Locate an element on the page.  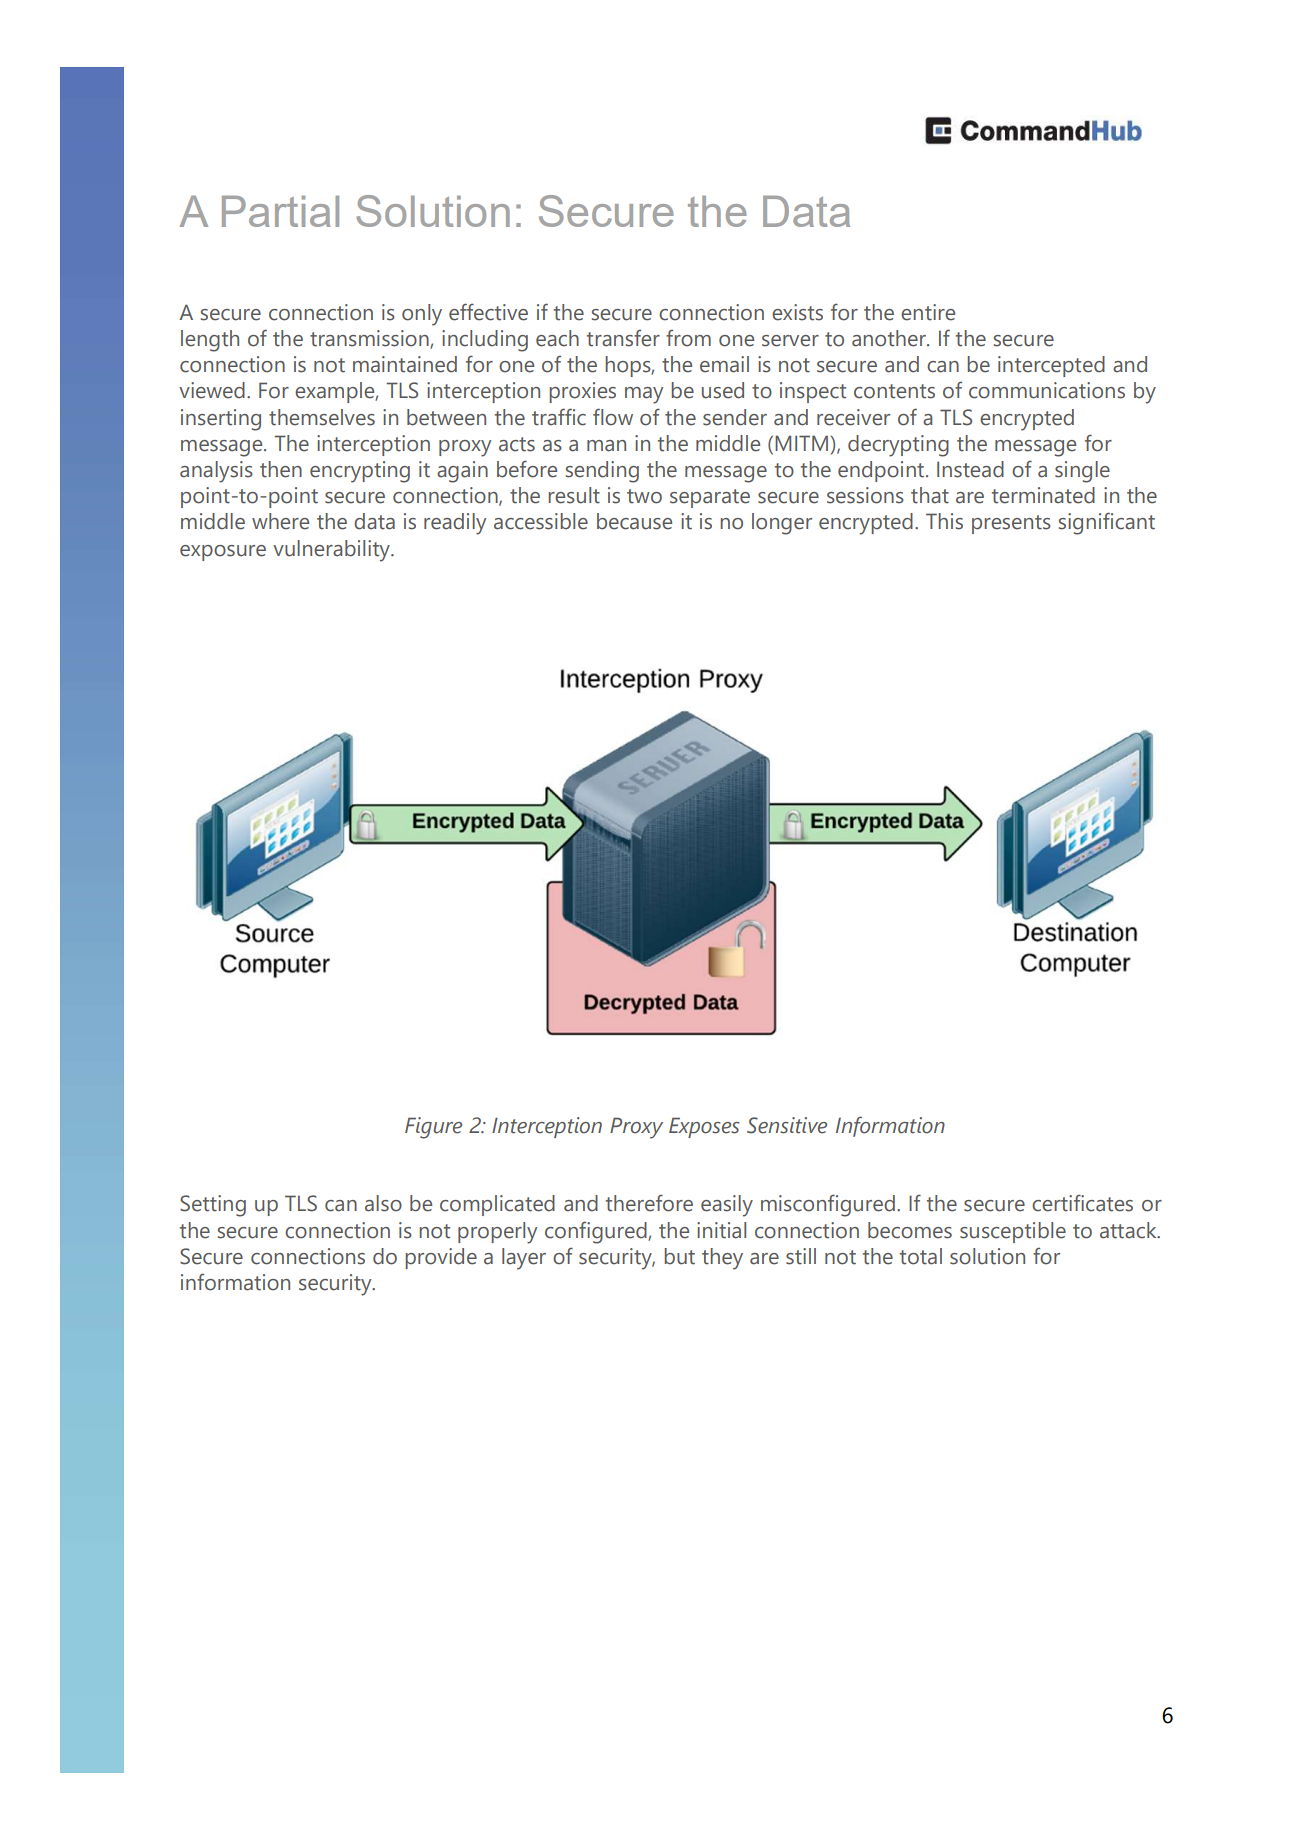
also is located at coordinates (383, 1203).
